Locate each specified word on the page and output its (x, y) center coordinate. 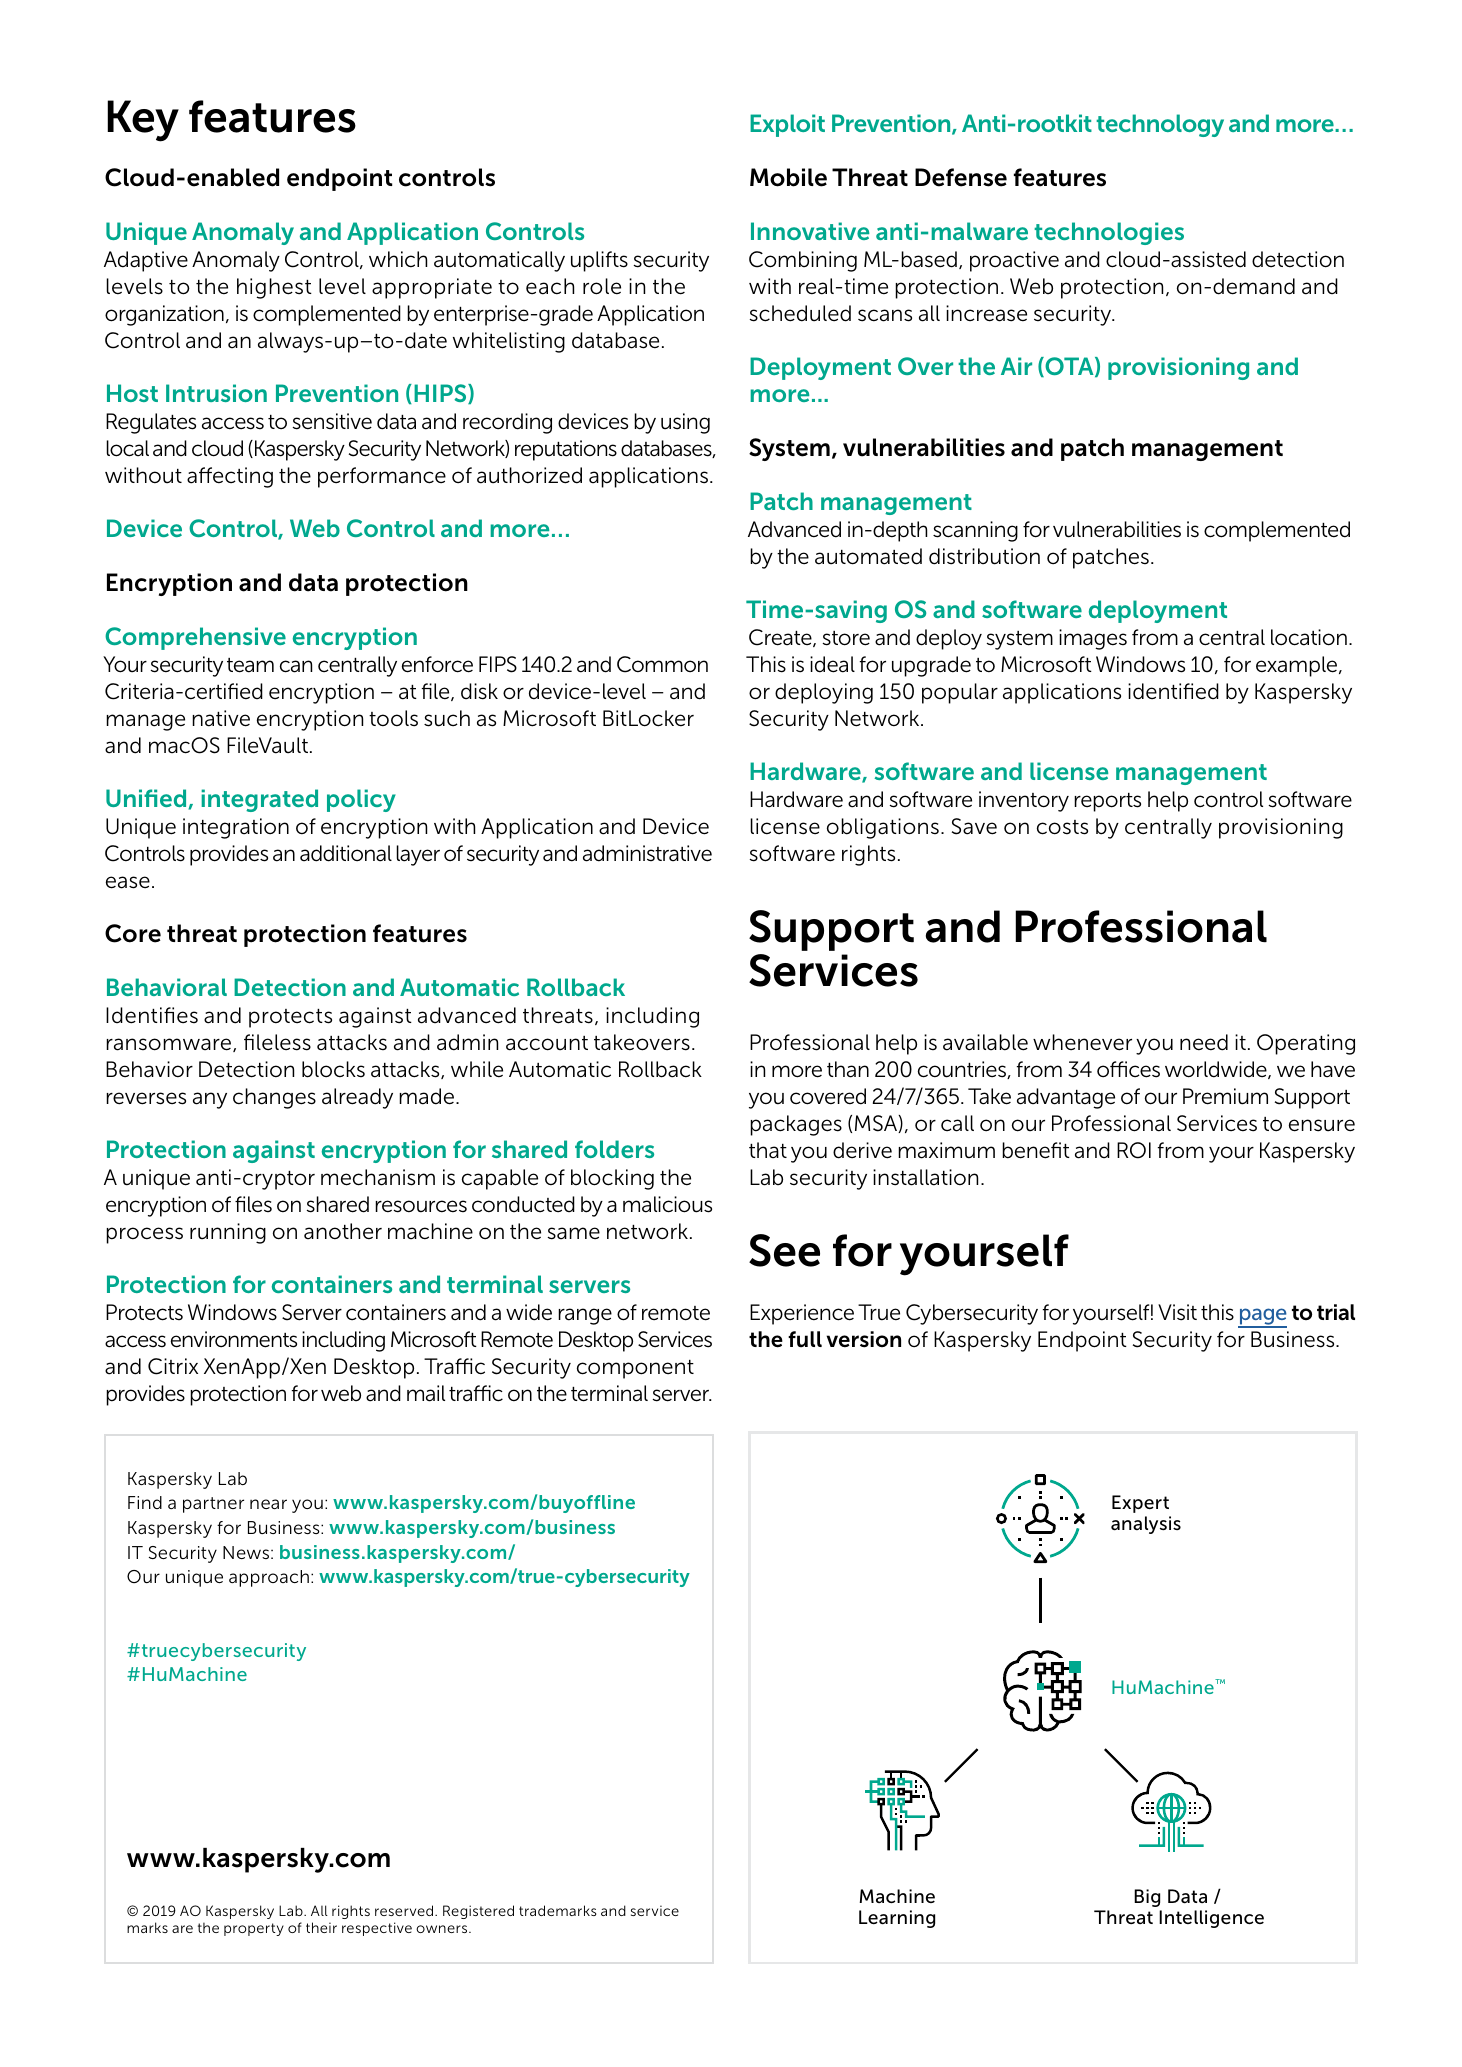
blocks (333, 1069)
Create (781, 638)
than (848, 1069)
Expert (1140, 1504)
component (635, 1369)
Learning (897, 1919)
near (268, 1504)
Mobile (788, 177)
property (254, 1929)
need (1204, 1042)
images (1093, 639)
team (250, 665)
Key (143, 121)
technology (1160, 125)
